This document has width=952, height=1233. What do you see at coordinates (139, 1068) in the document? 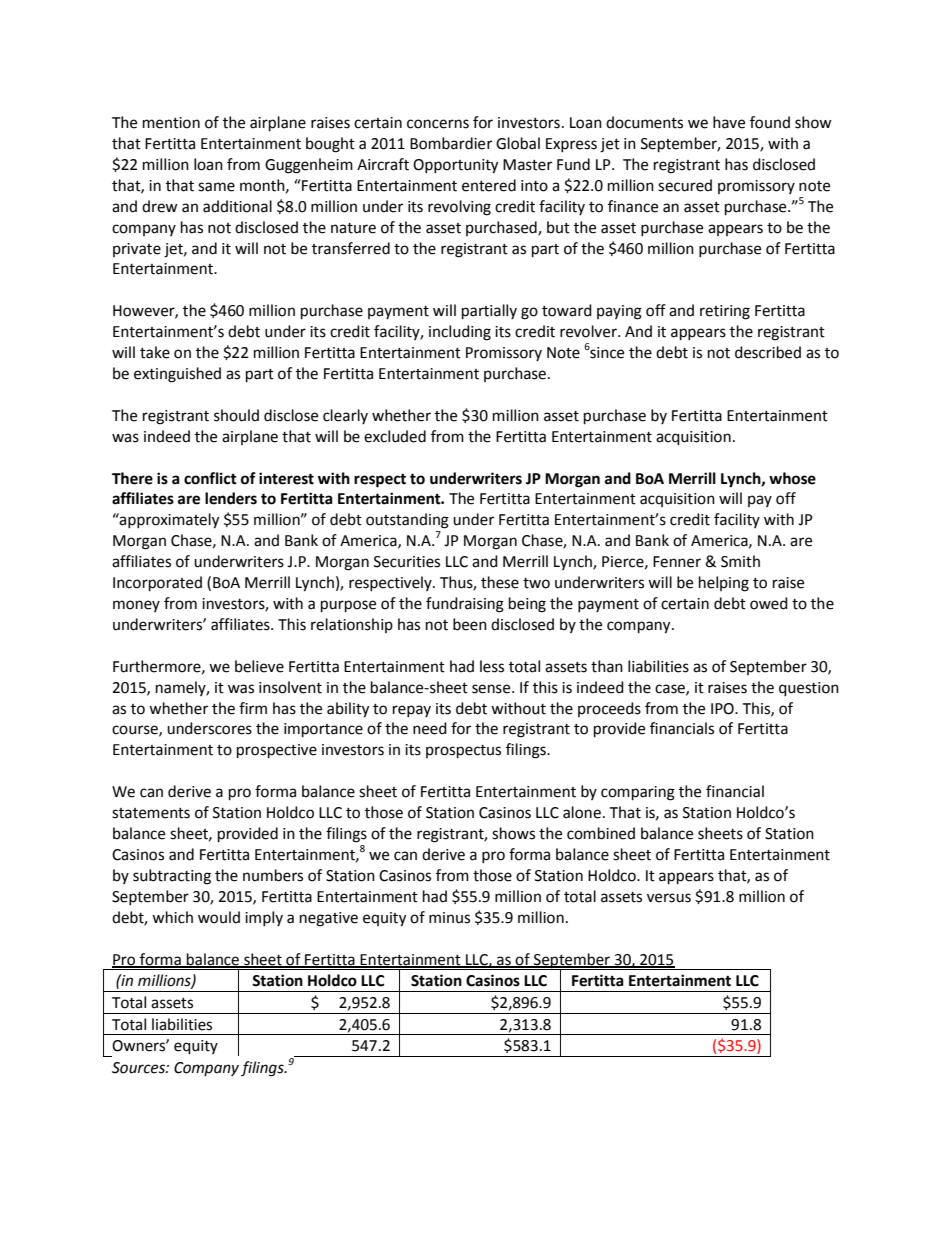
I see `Sources` at bounding box center [139, 1068].
